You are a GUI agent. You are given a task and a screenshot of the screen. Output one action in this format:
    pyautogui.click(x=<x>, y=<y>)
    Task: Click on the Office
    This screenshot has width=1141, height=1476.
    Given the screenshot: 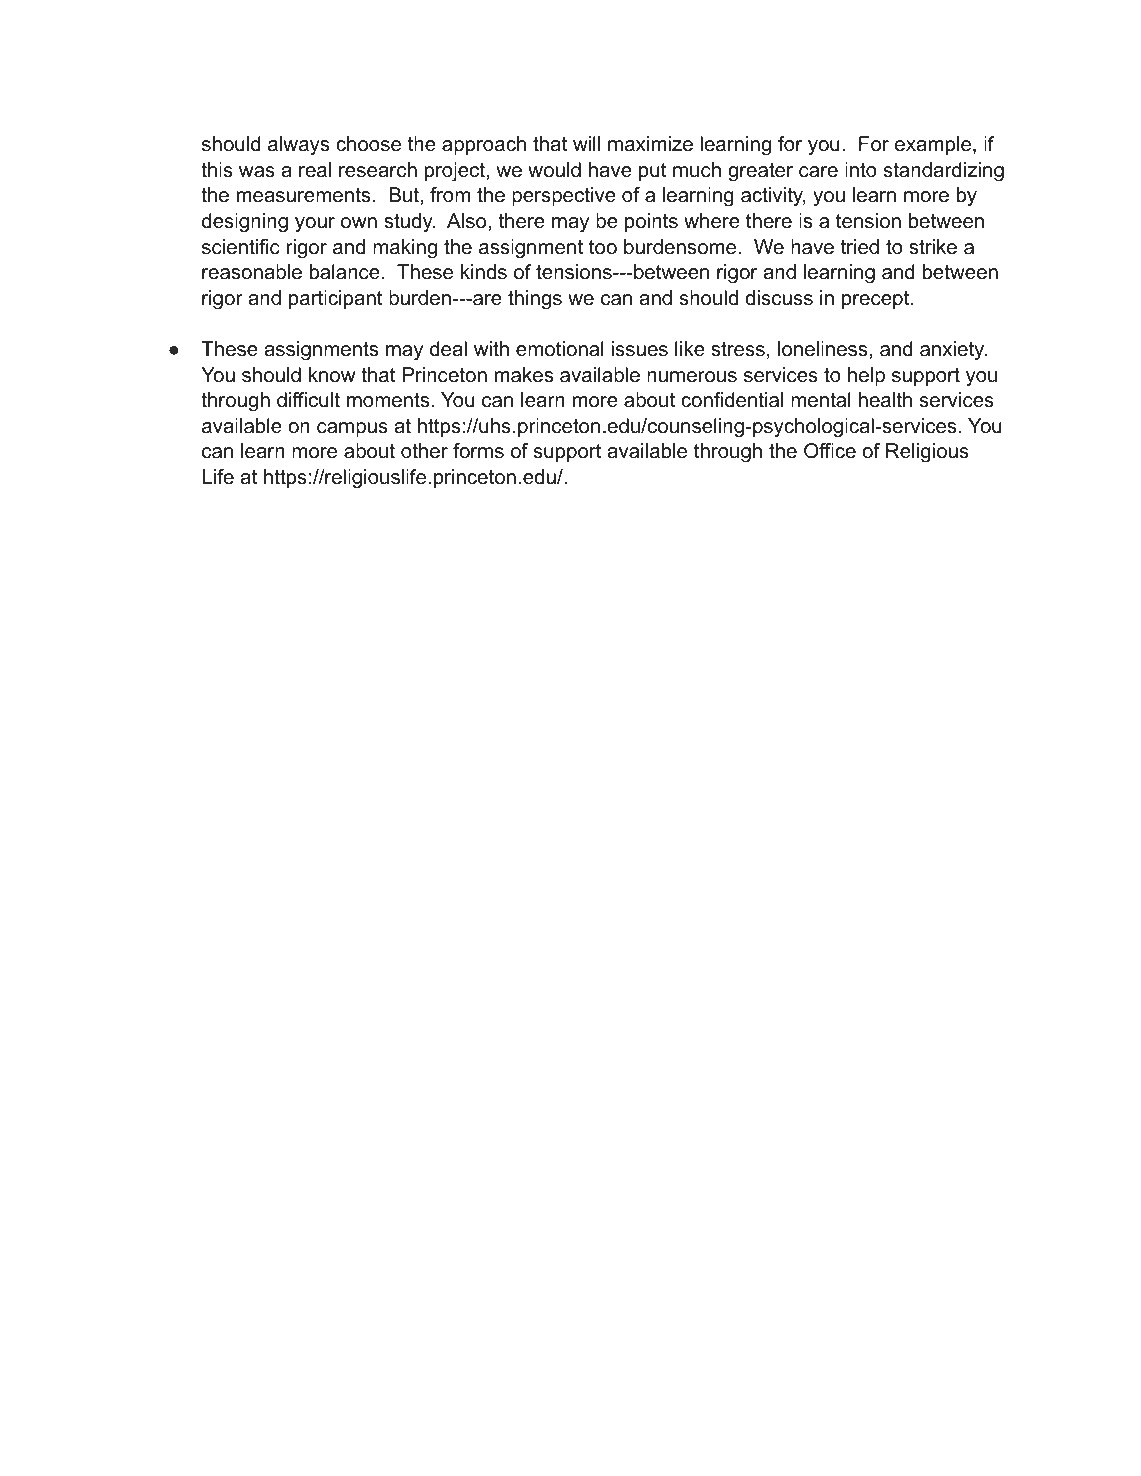 What is the action you would take?
    pyautogui.click(x=830, y=451)
